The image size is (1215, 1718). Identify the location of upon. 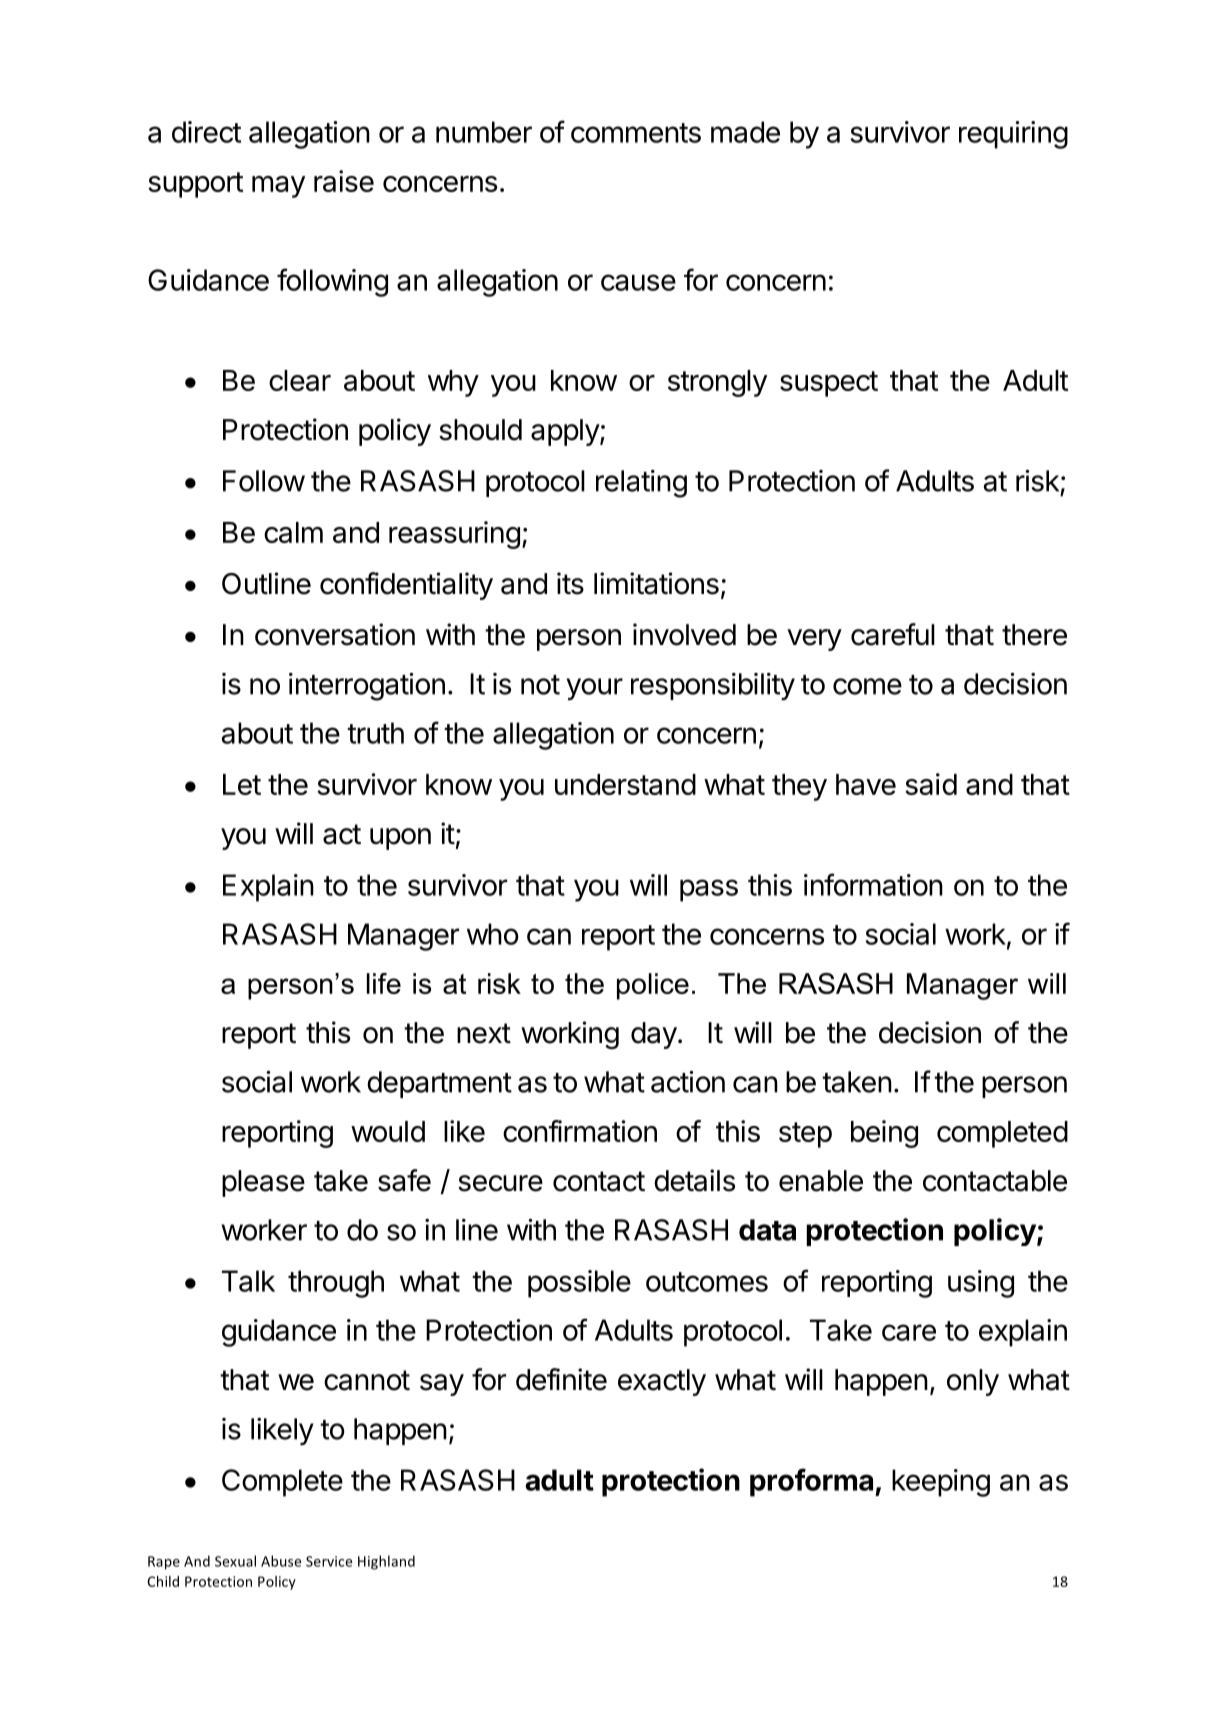
(400, 839).
